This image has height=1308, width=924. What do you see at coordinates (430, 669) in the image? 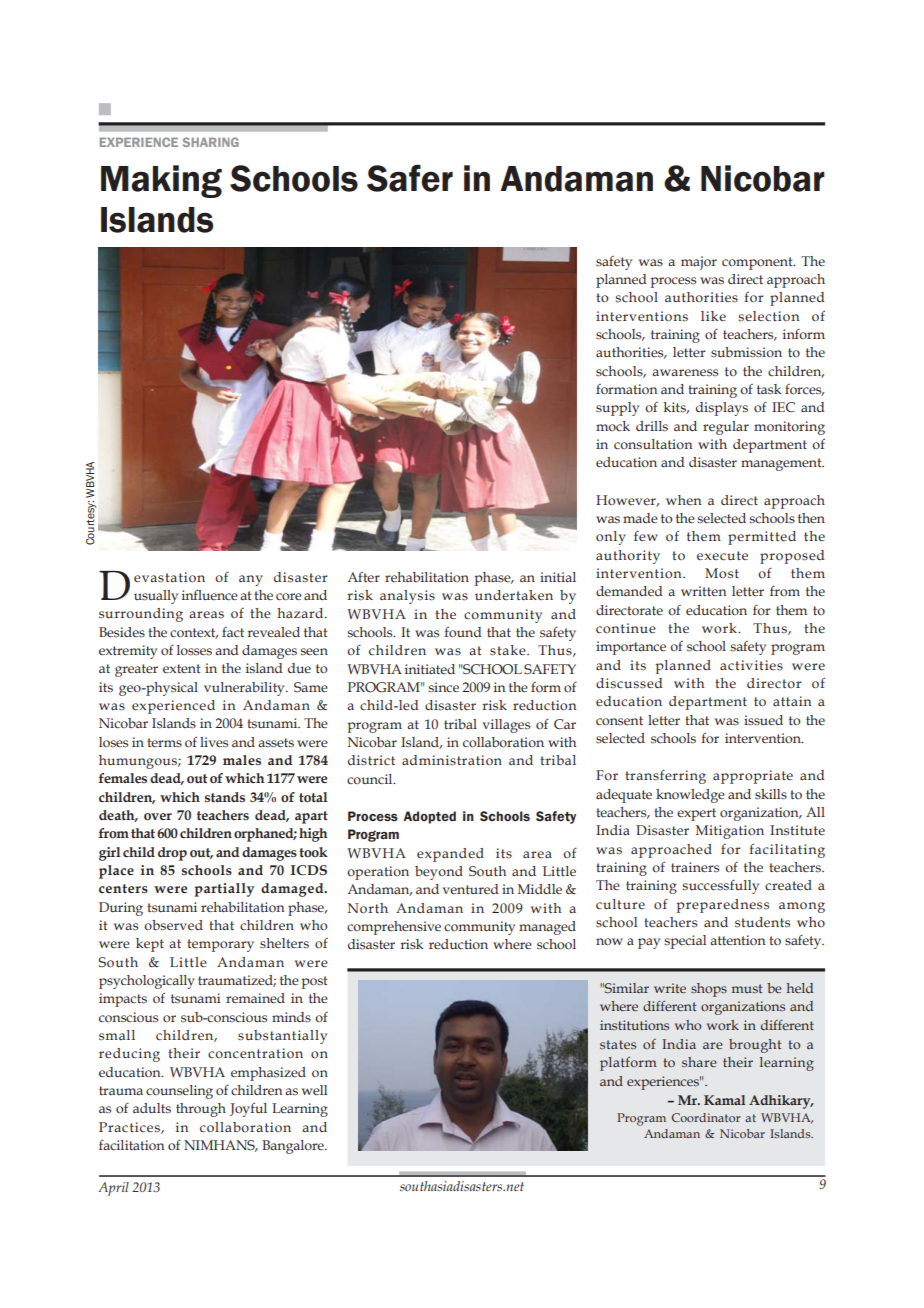
I see `initiated` at bounding box center [430, 669].
